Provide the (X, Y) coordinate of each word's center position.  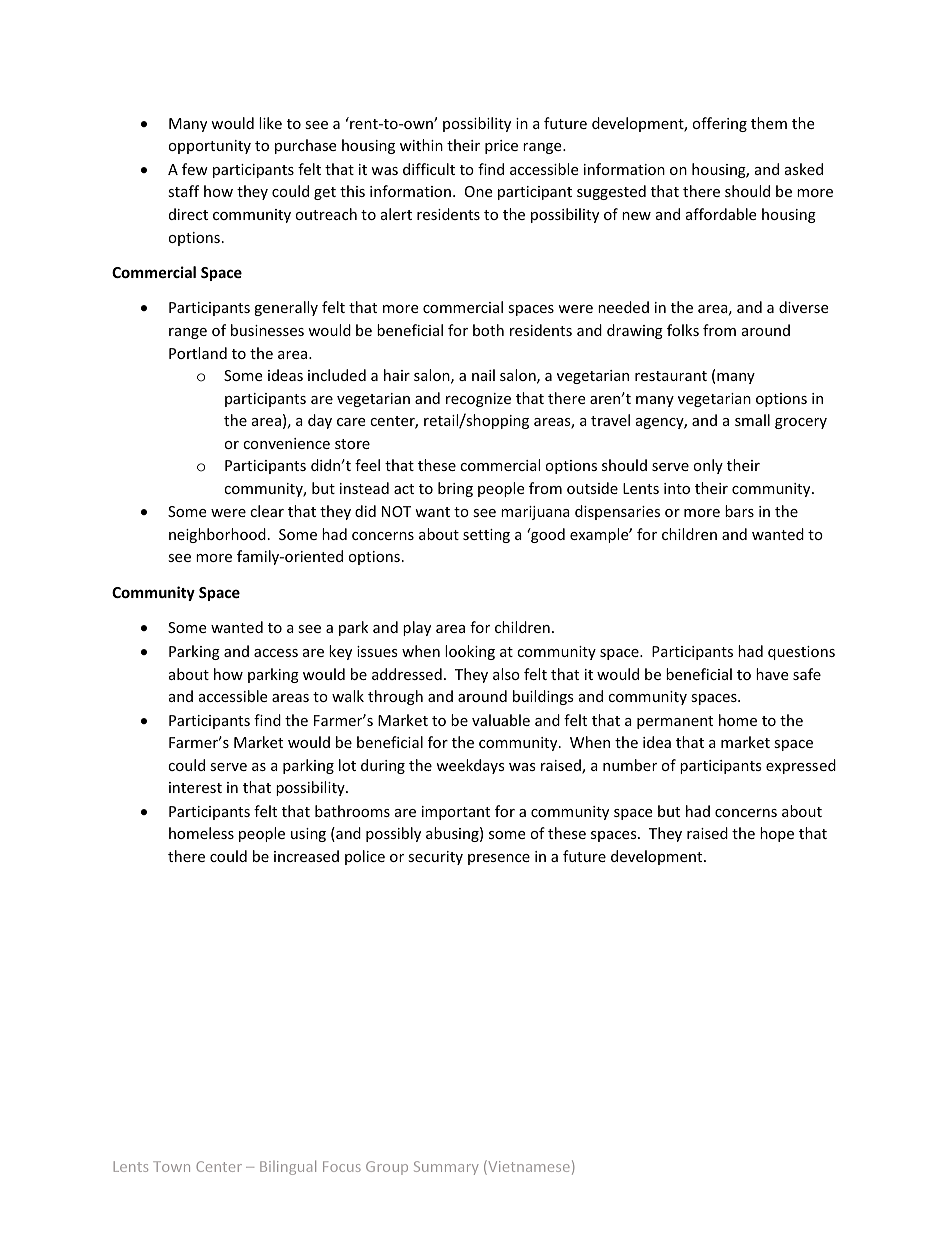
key (340, 652)
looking (470, 652)
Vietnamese (528, 1167)
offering (719, 124)
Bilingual (288, 1167)
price (501, 147)
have (772, 674)
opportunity (209, 147)
